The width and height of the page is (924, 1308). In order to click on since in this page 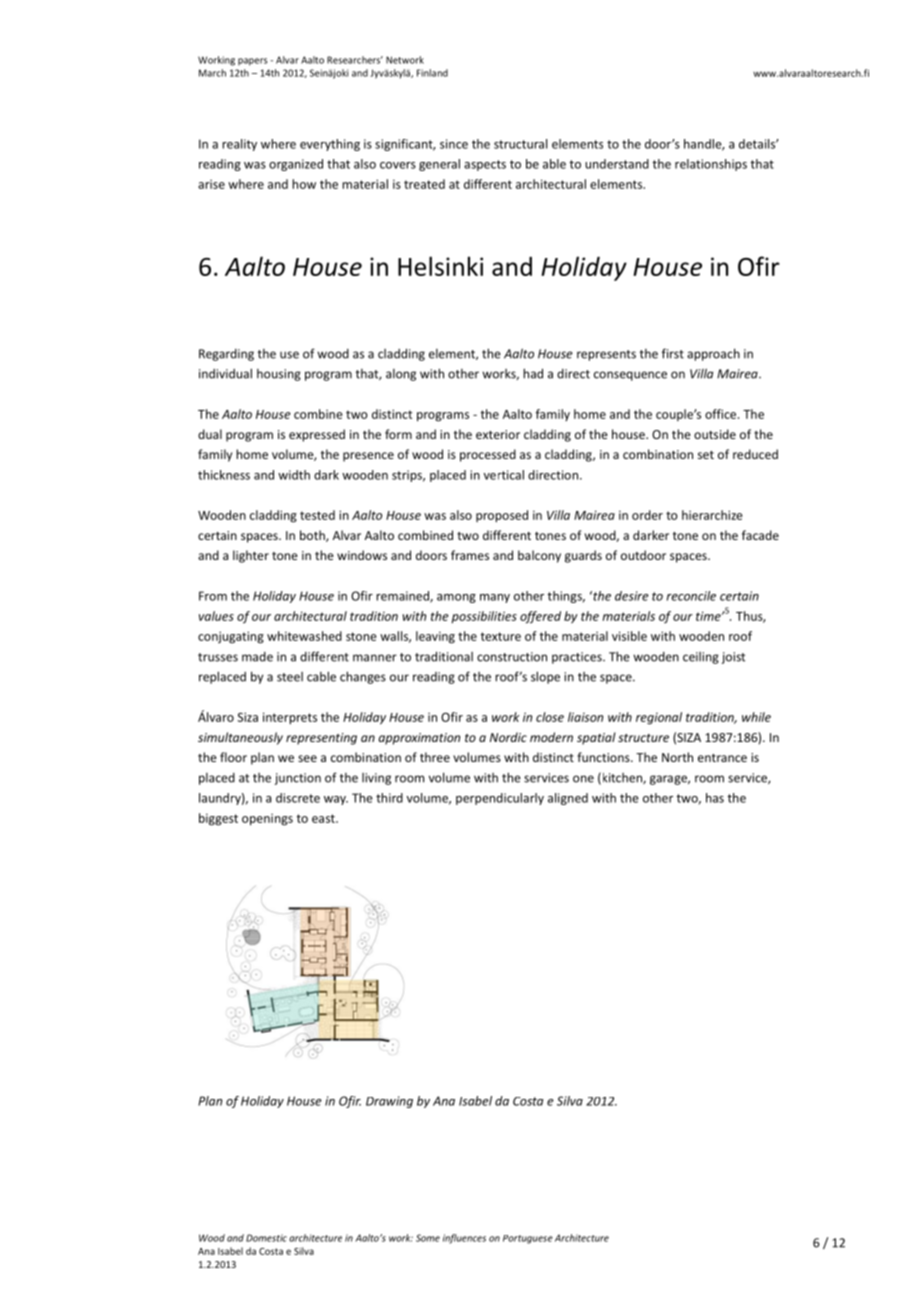, I will do `click(454, 144)`.
